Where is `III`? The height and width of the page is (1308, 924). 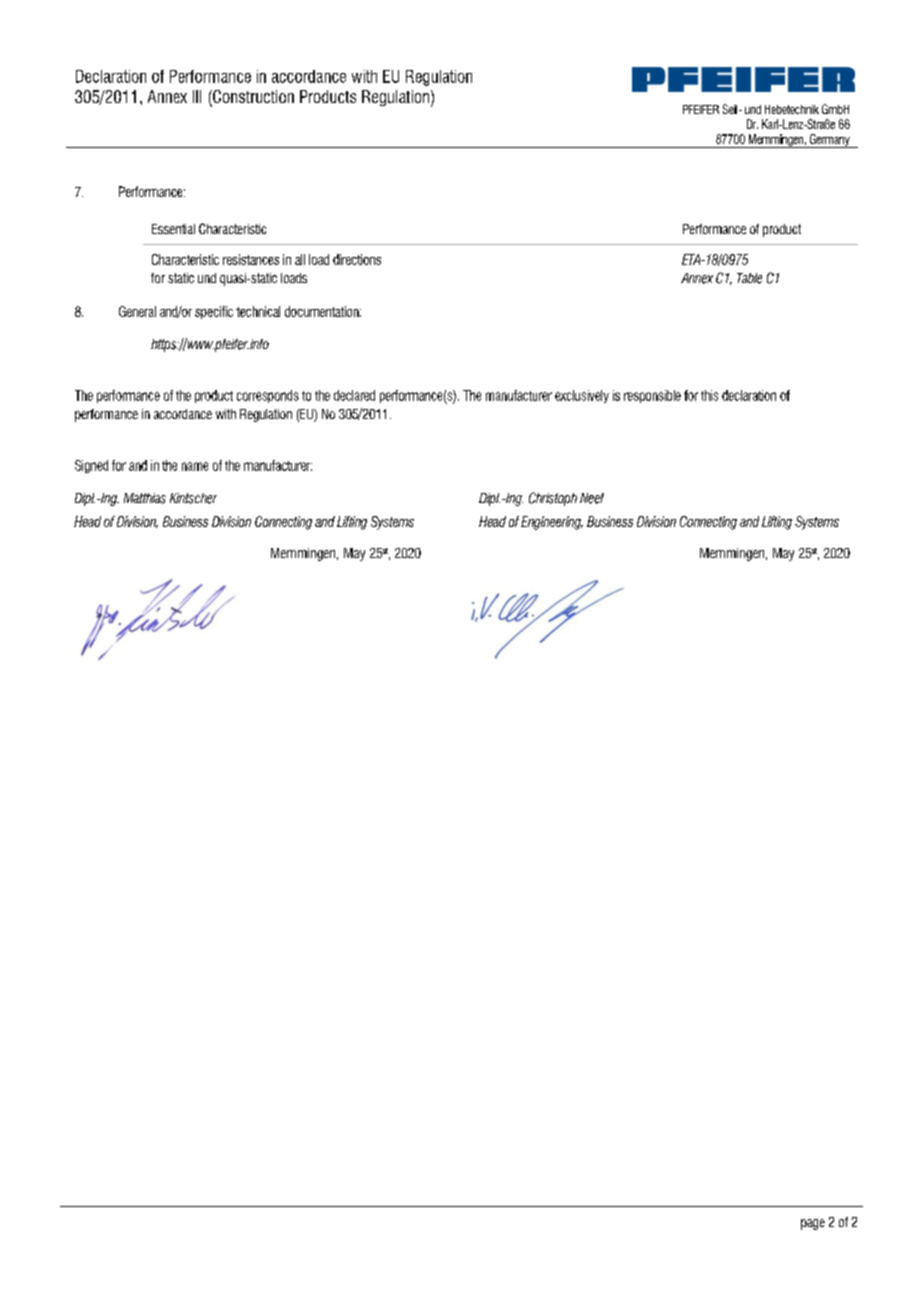
III is located at coordinates (197, 96).
